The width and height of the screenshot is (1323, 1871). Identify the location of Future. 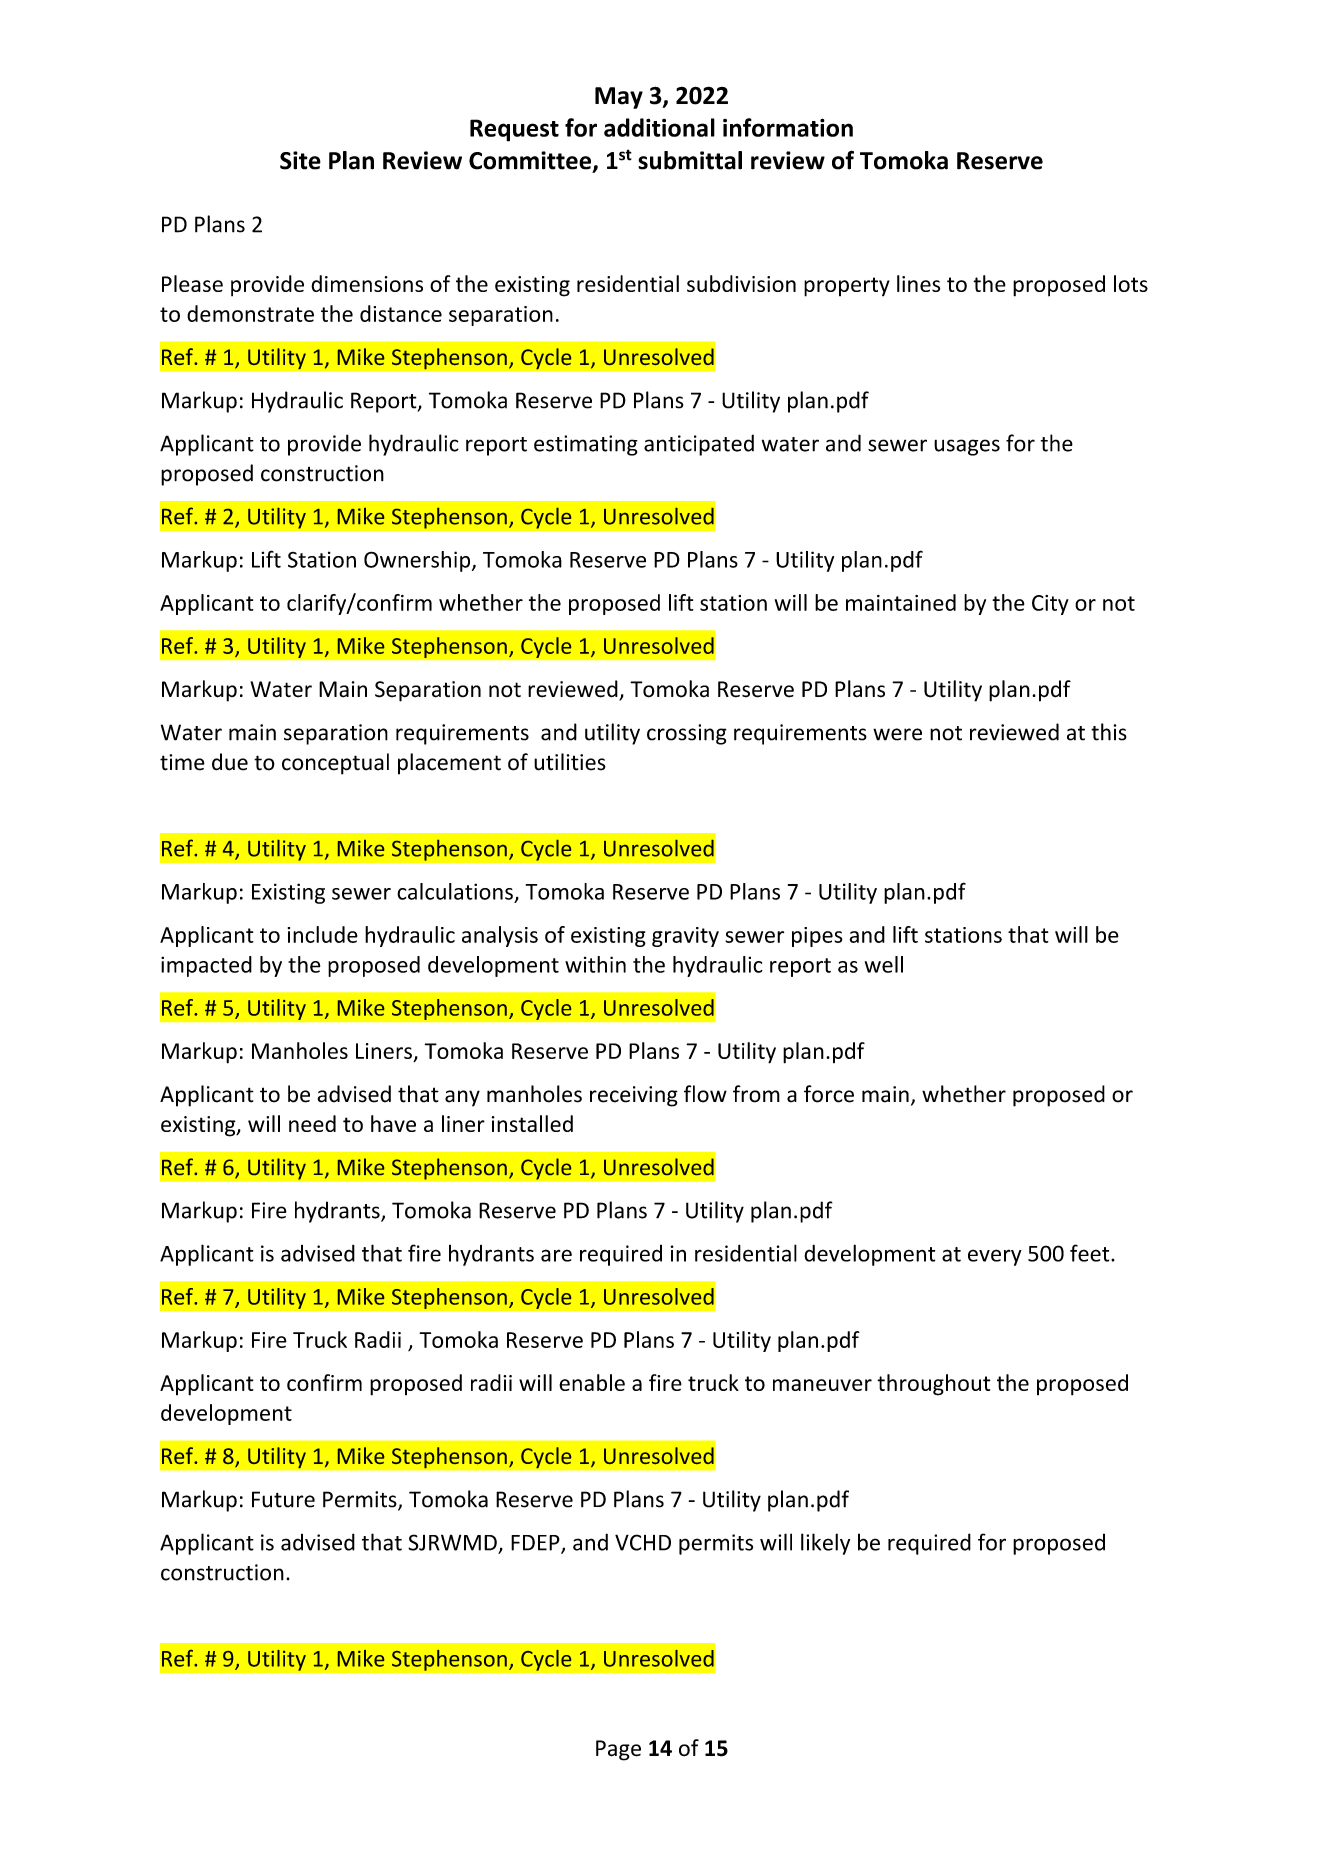
(283, 1499).
